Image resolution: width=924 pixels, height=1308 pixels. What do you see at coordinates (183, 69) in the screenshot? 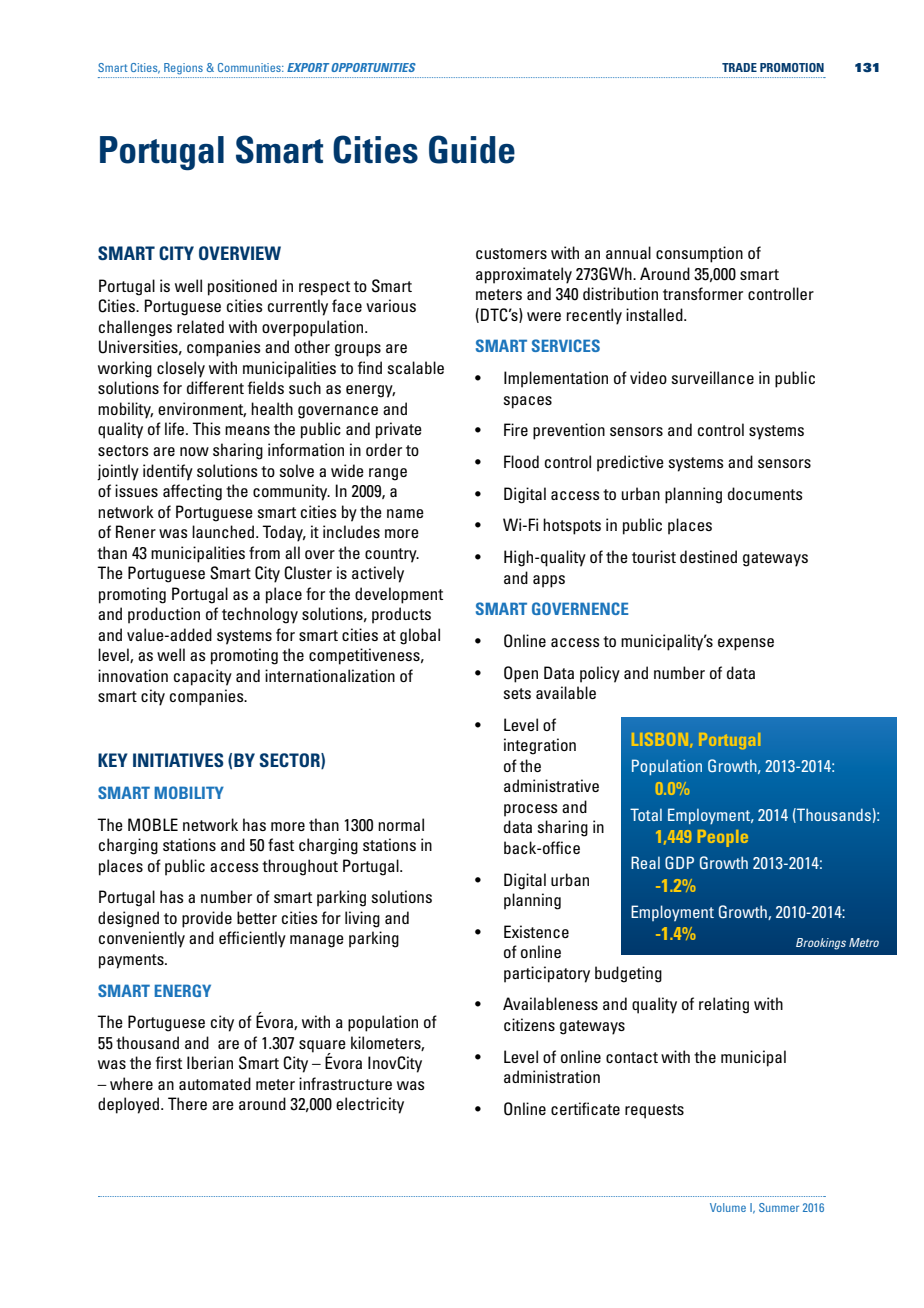
I see `Regions` at bounding box center [183, 69].
